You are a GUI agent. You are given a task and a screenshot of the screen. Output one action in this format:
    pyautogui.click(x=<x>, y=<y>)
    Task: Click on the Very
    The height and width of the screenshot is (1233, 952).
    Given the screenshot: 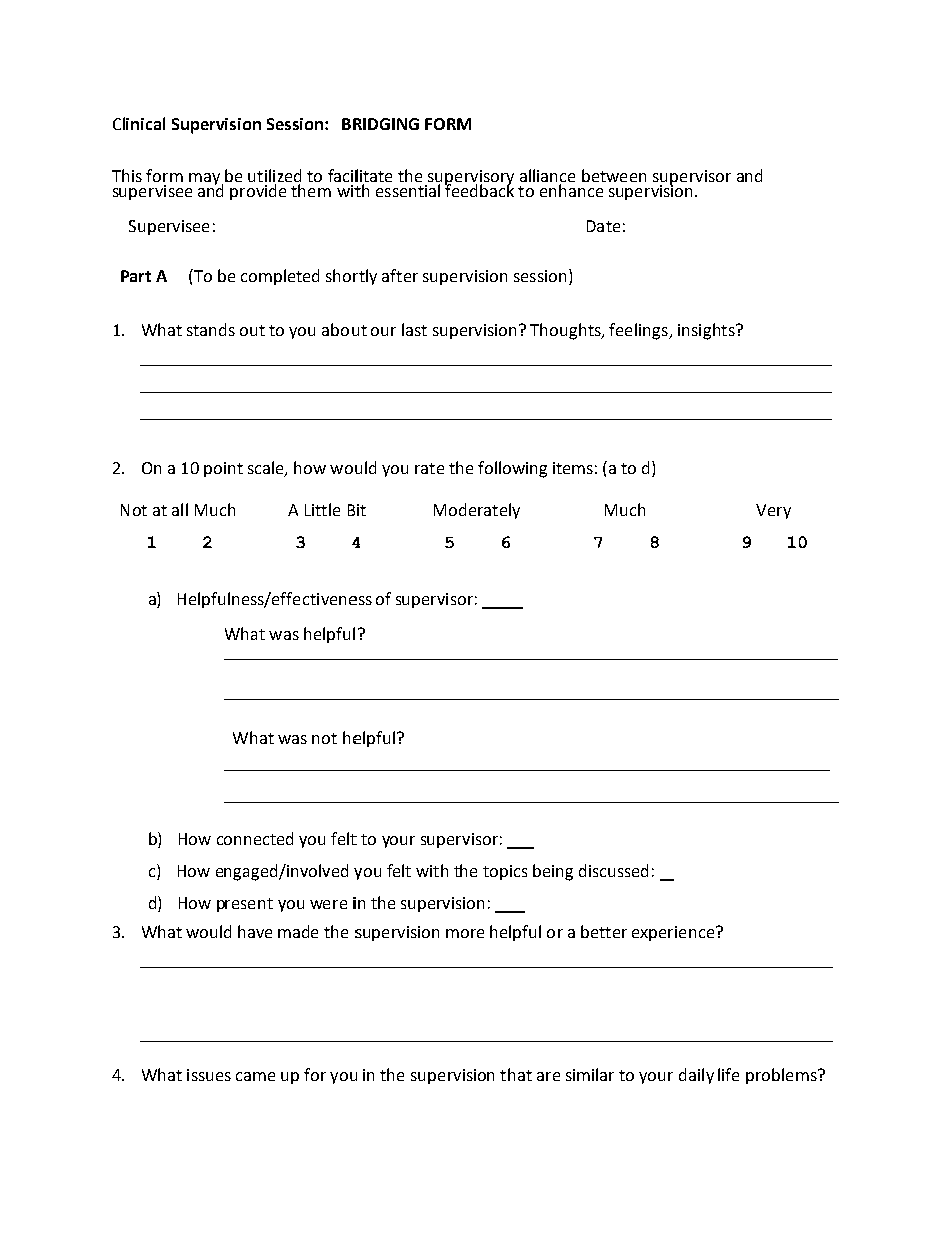 What is the action you would take?
    pyautogui.click(x=773, y=511)
